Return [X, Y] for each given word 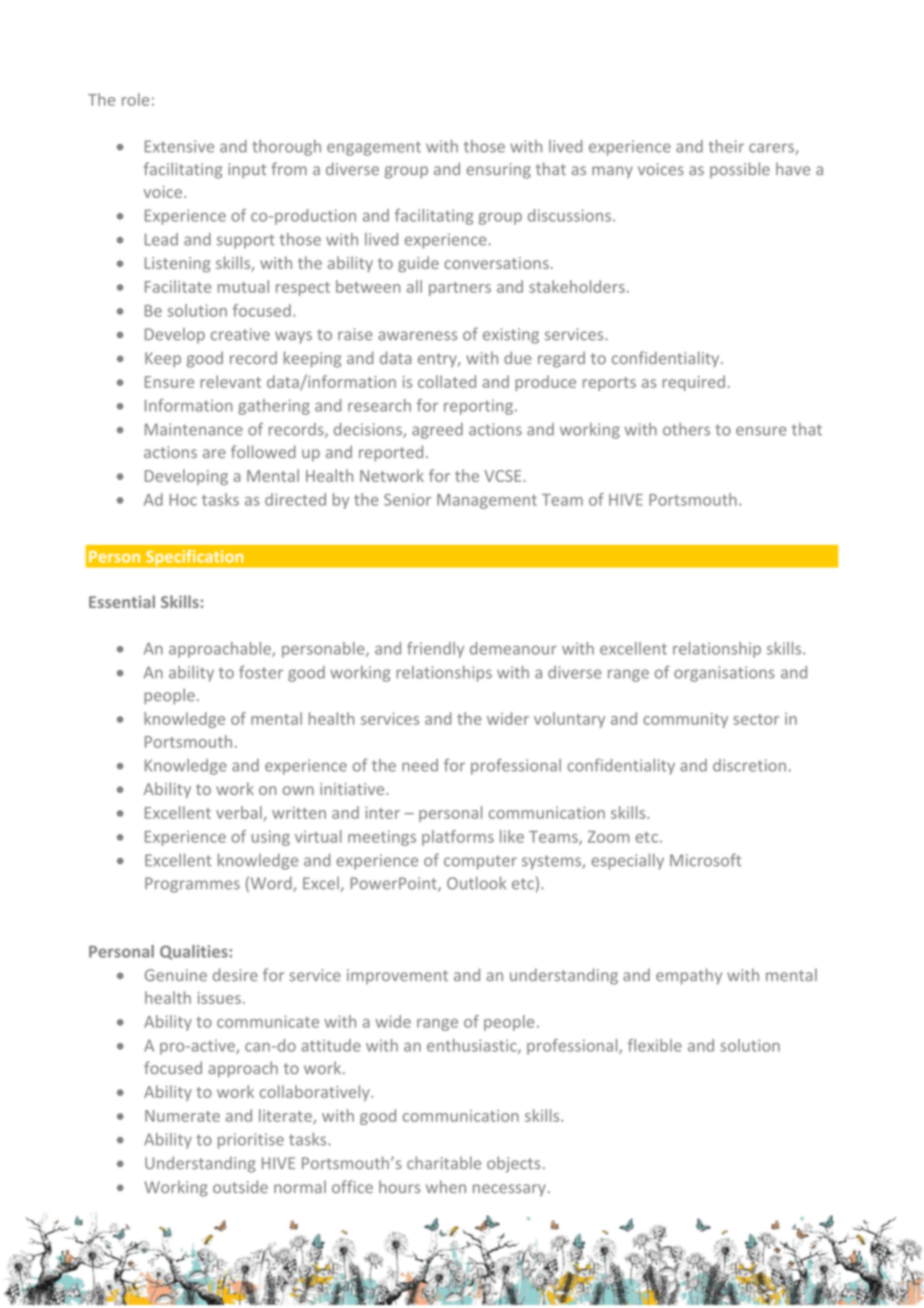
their [726, 146]
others [686, 429]
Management [487, 501]
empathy [689, 976]
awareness [417, 336]
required [693, 383]
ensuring [498, 171]
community [685, 720]
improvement [397, 976]
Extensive [179, 146]
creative [240, 334]
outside [240, 1186]
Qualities [195, 952]
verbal [239, 812]
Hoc [183, 500]
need [420, 765]
